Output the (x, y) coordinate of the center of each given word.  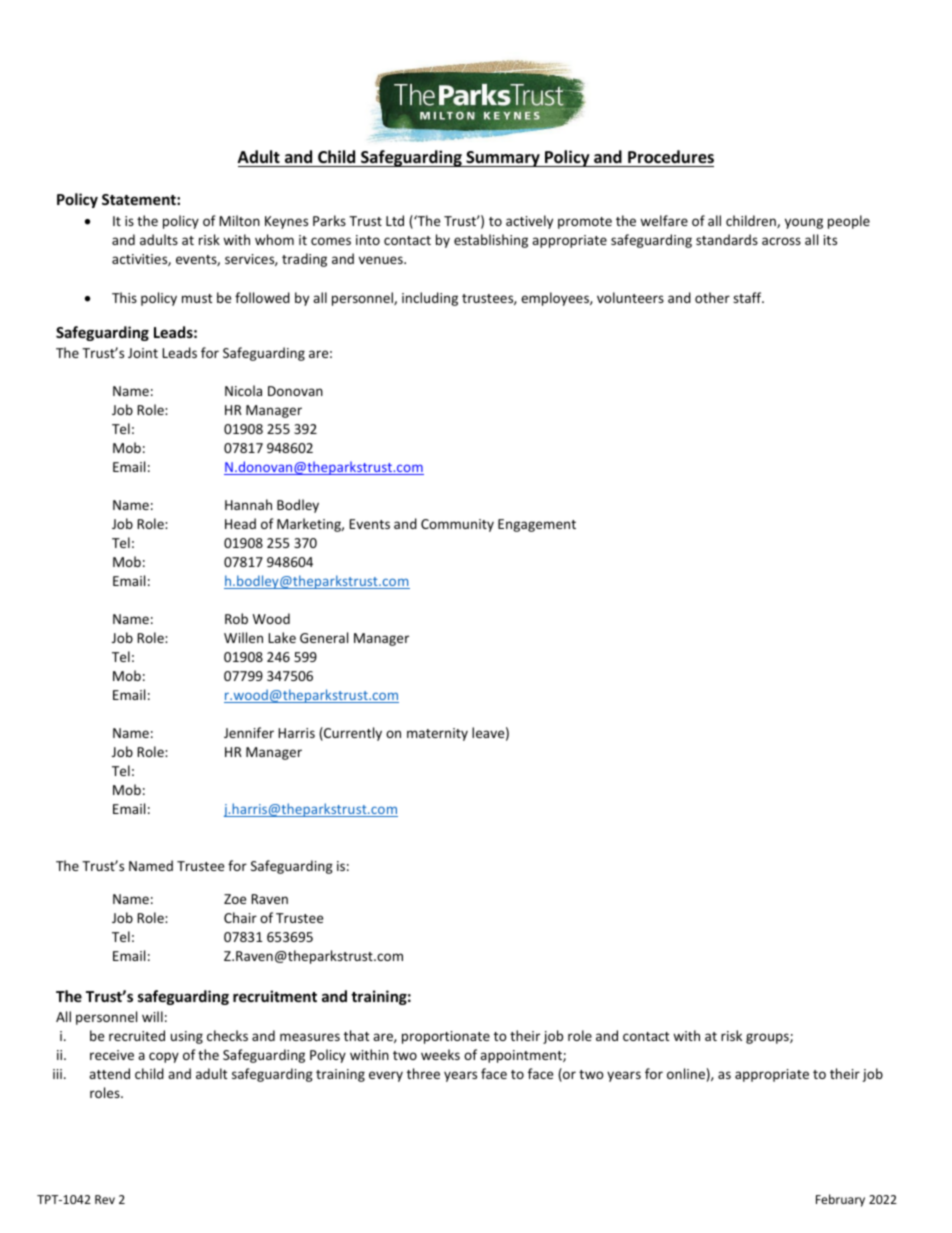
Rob (236, 618)
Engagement (537, 525)
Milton (239, 220)
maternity (437, 734)
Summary (503, 159)
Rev (105, 1199)
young (804, 223)
